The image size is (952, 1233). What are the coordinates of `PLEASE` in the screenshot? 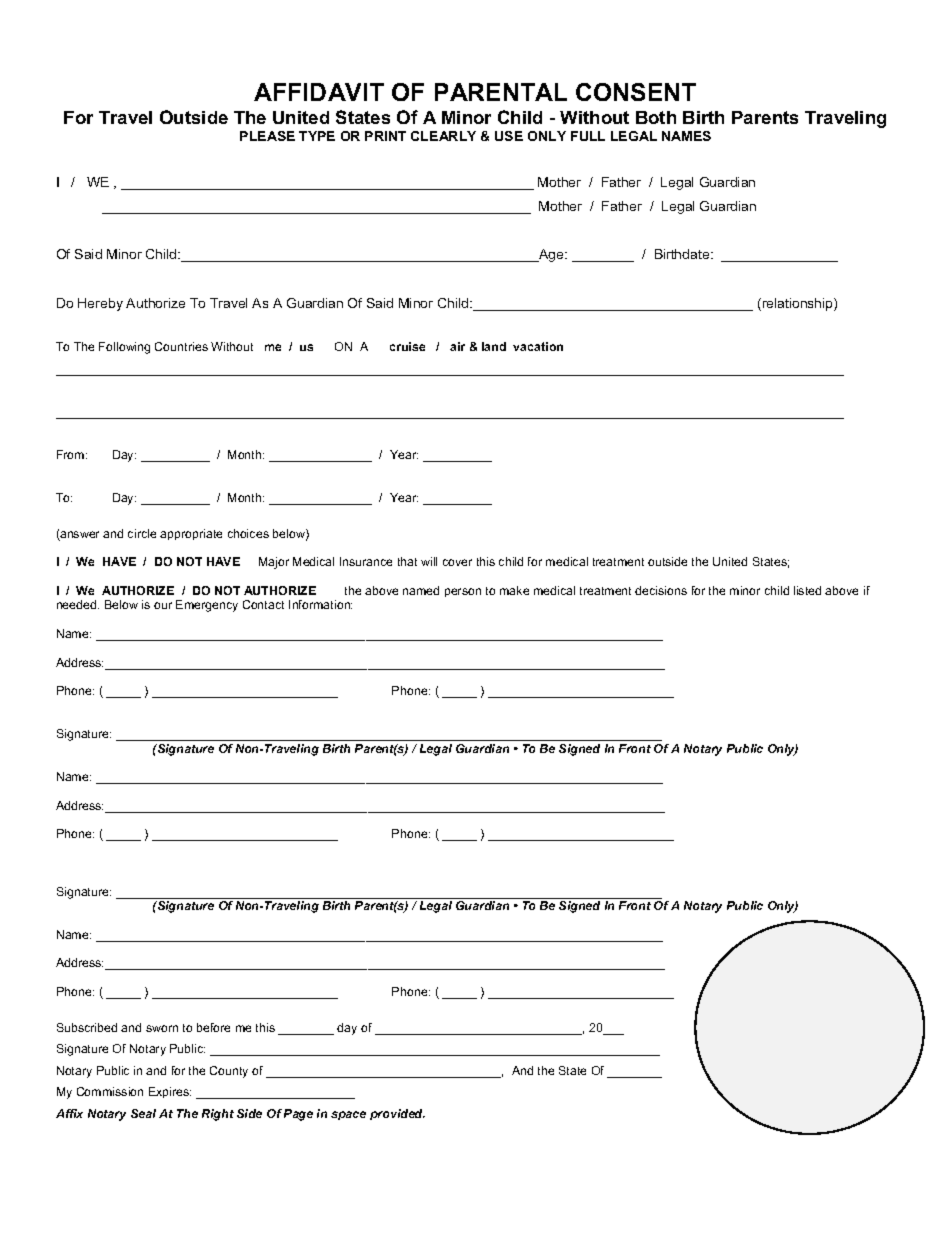 It's located at (267, 136).
